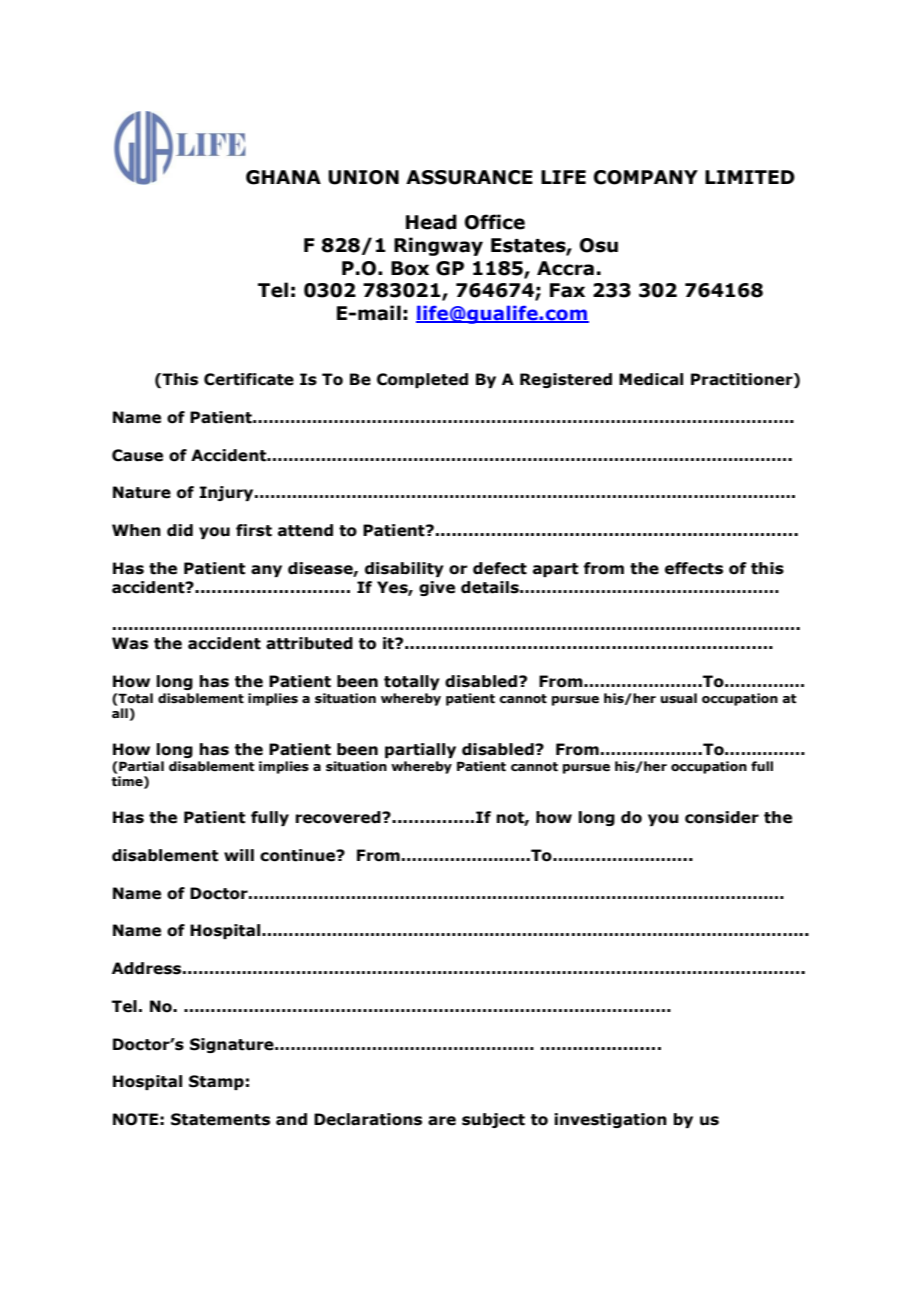 The image size is (924, 1308). What do you see at coordinates (646, 177) in the image?
I see `COMPANY` at bounding box center [646, 177].
